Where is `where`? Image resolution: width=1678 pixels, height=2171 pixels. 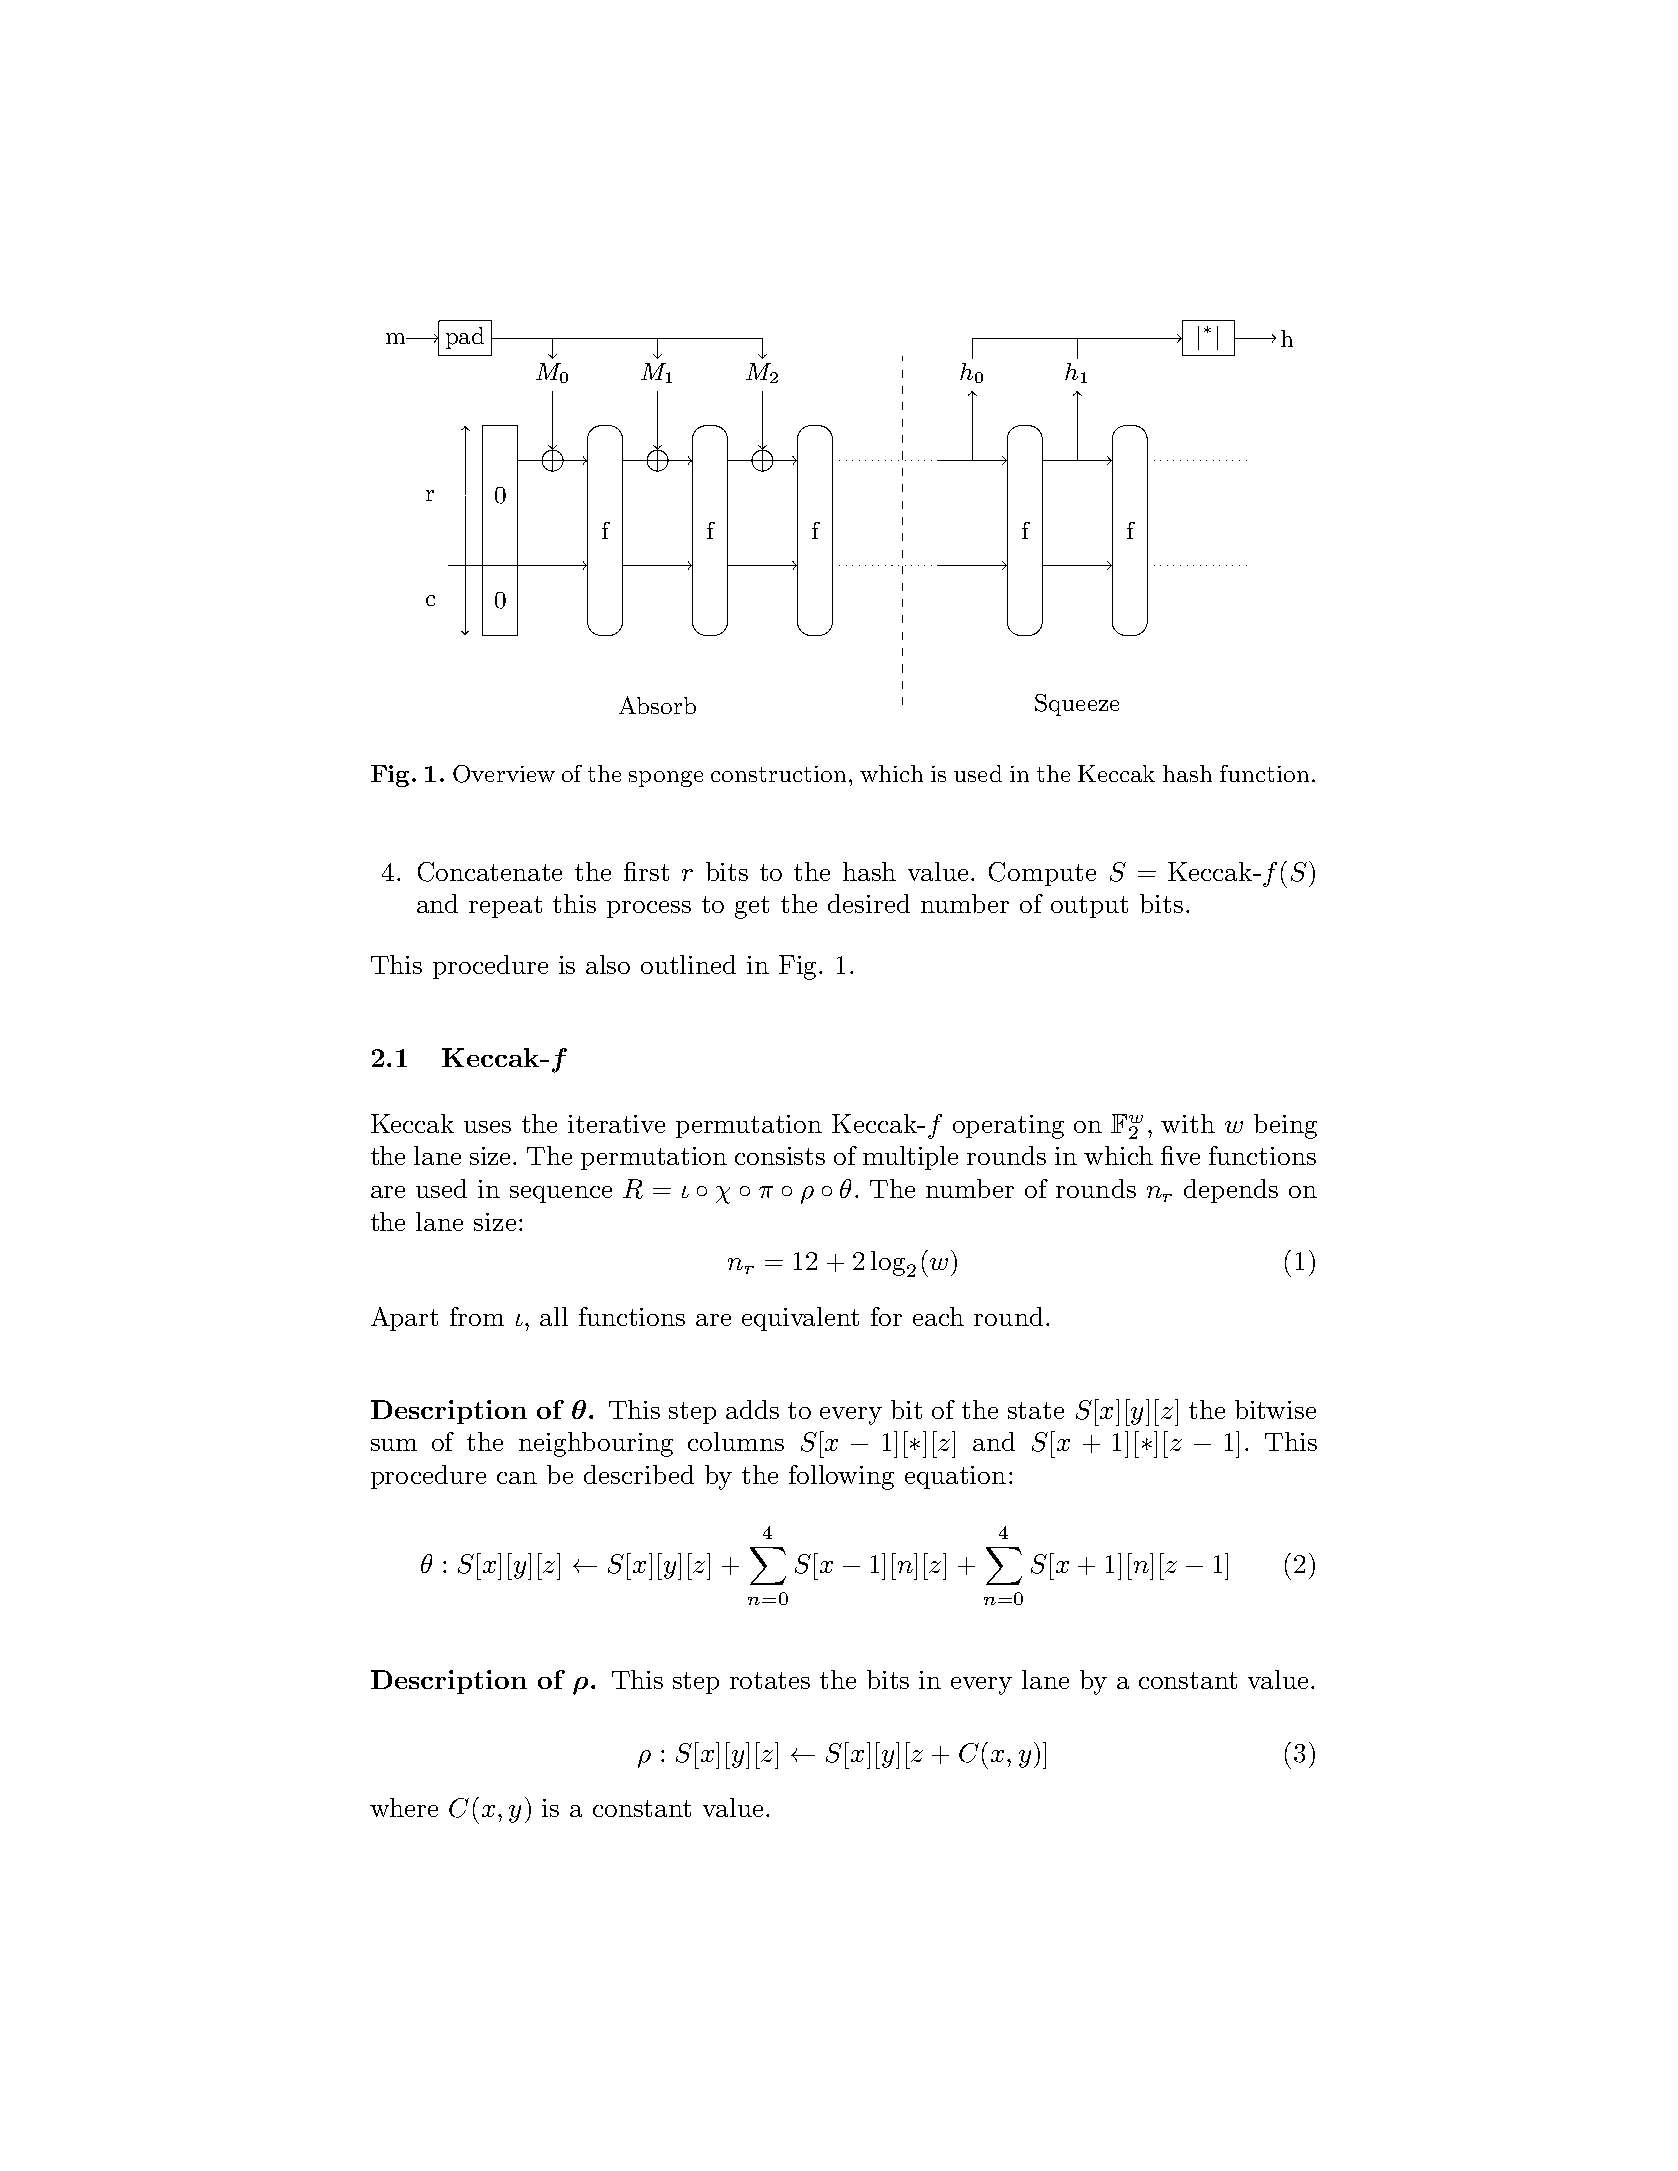 where is located at coordinates (404, 1807).
